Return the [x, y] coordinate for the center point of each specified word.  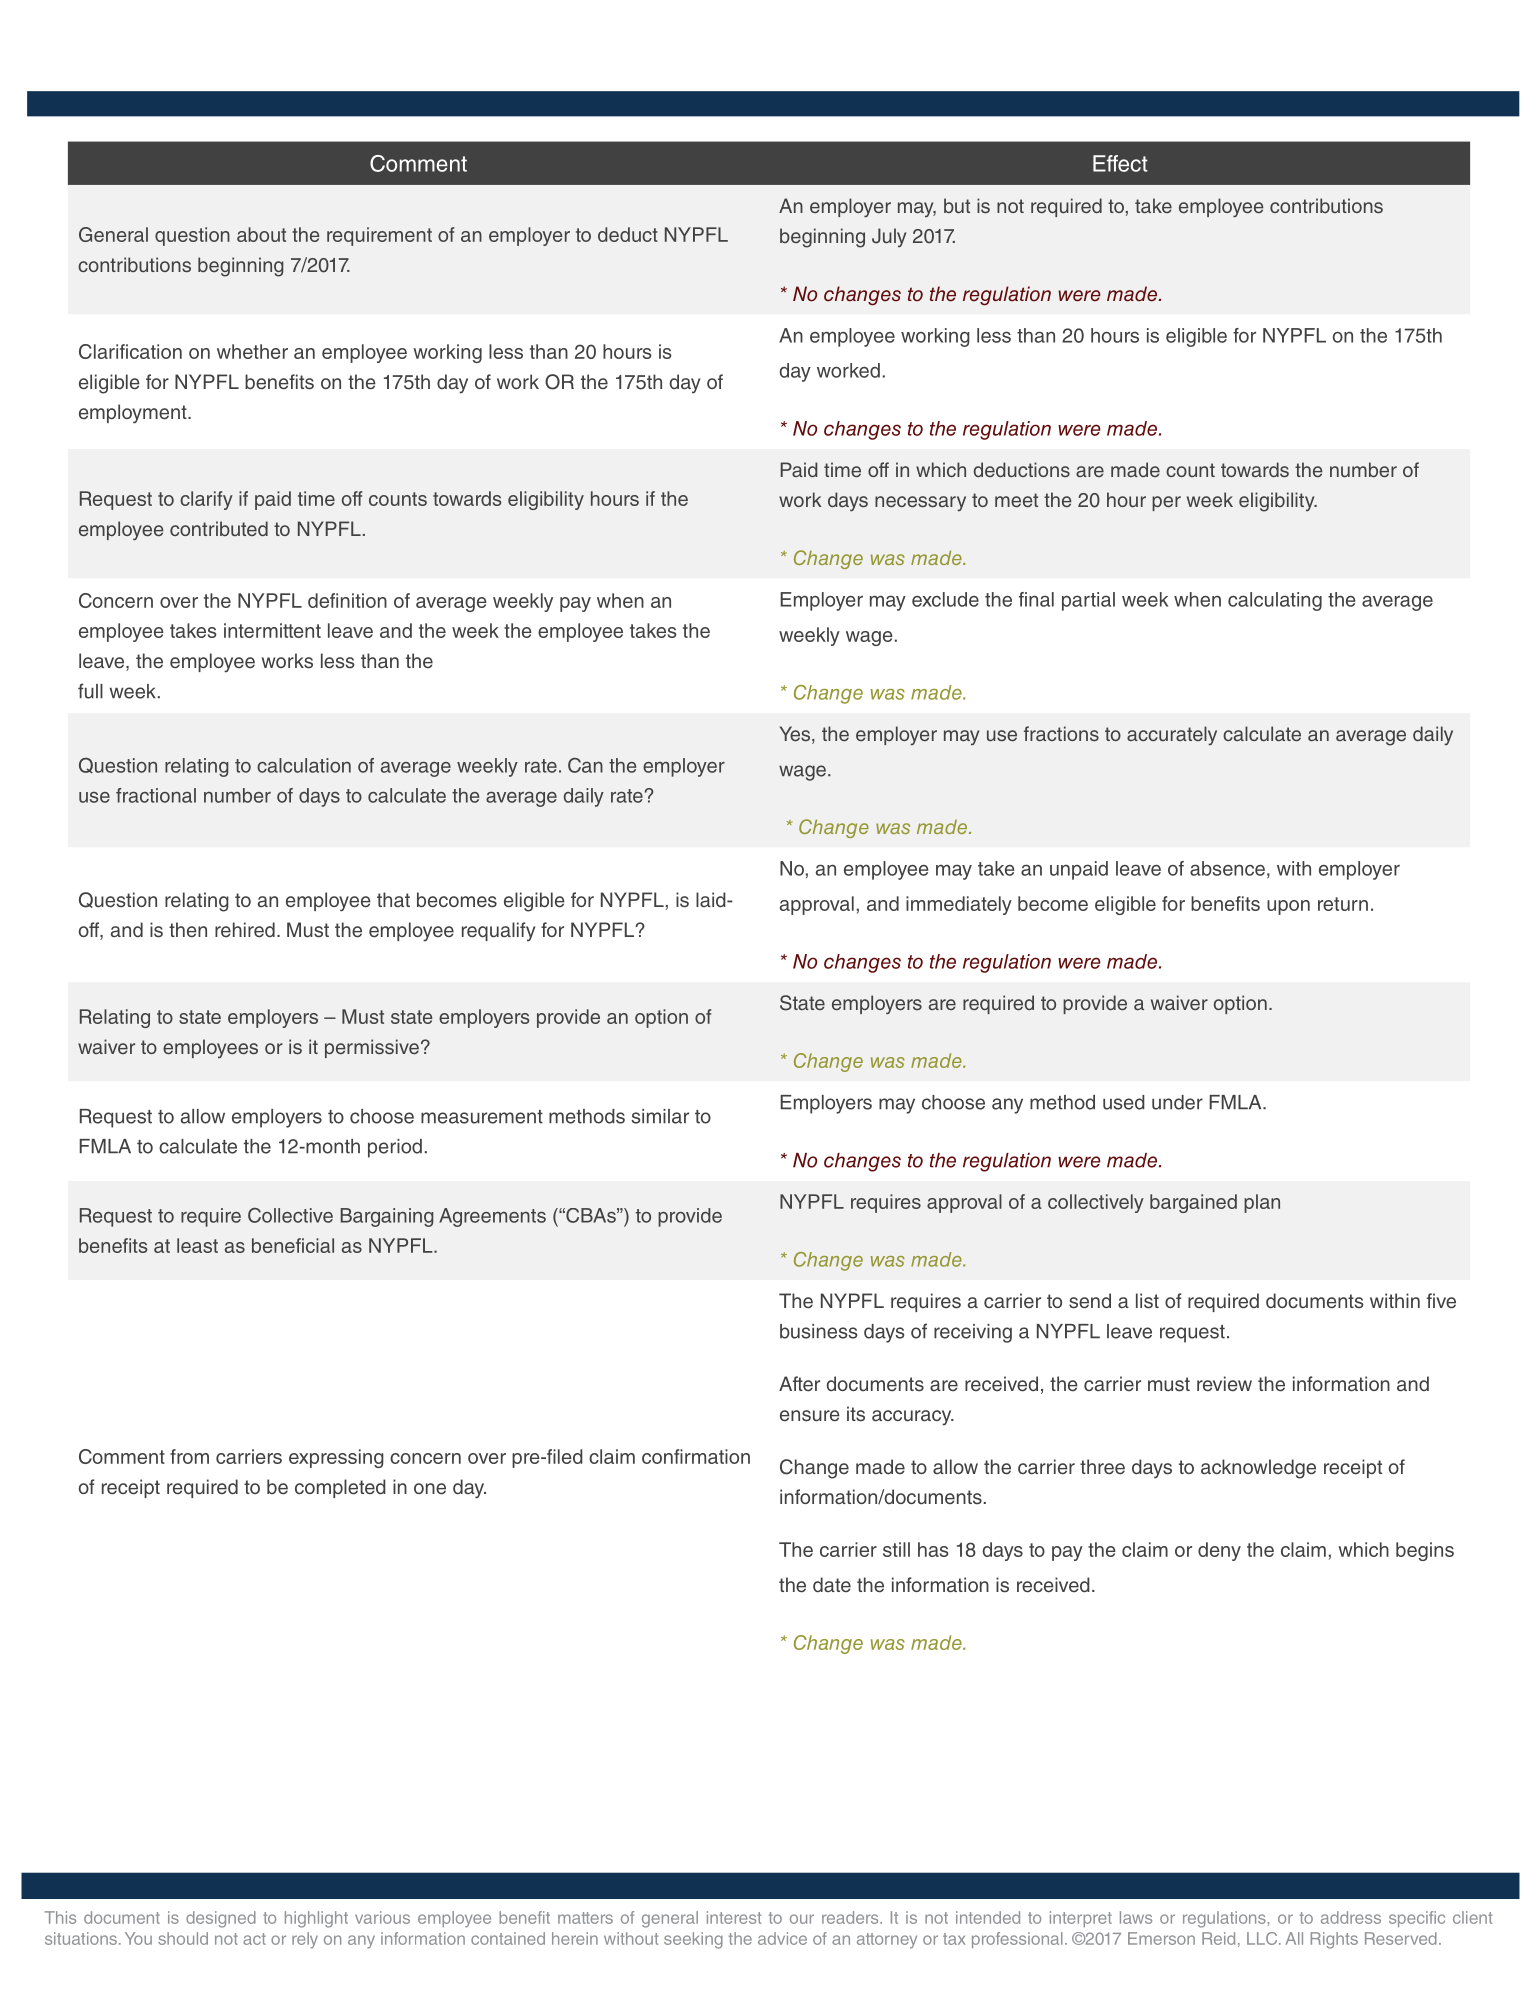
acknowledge [1258, 1469]
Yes [796, 735]
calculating [1275, 601]
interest [734, 1917]
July [889, 237]
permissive [372, 1048]
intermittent [272, 630]
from [189, 1456]
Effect [1120, 163]
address [1351, 1917]
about [261, 234]
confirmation [696, 1456]
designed [221, 1919]
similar [660, 1116]
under [1177, 1102]
